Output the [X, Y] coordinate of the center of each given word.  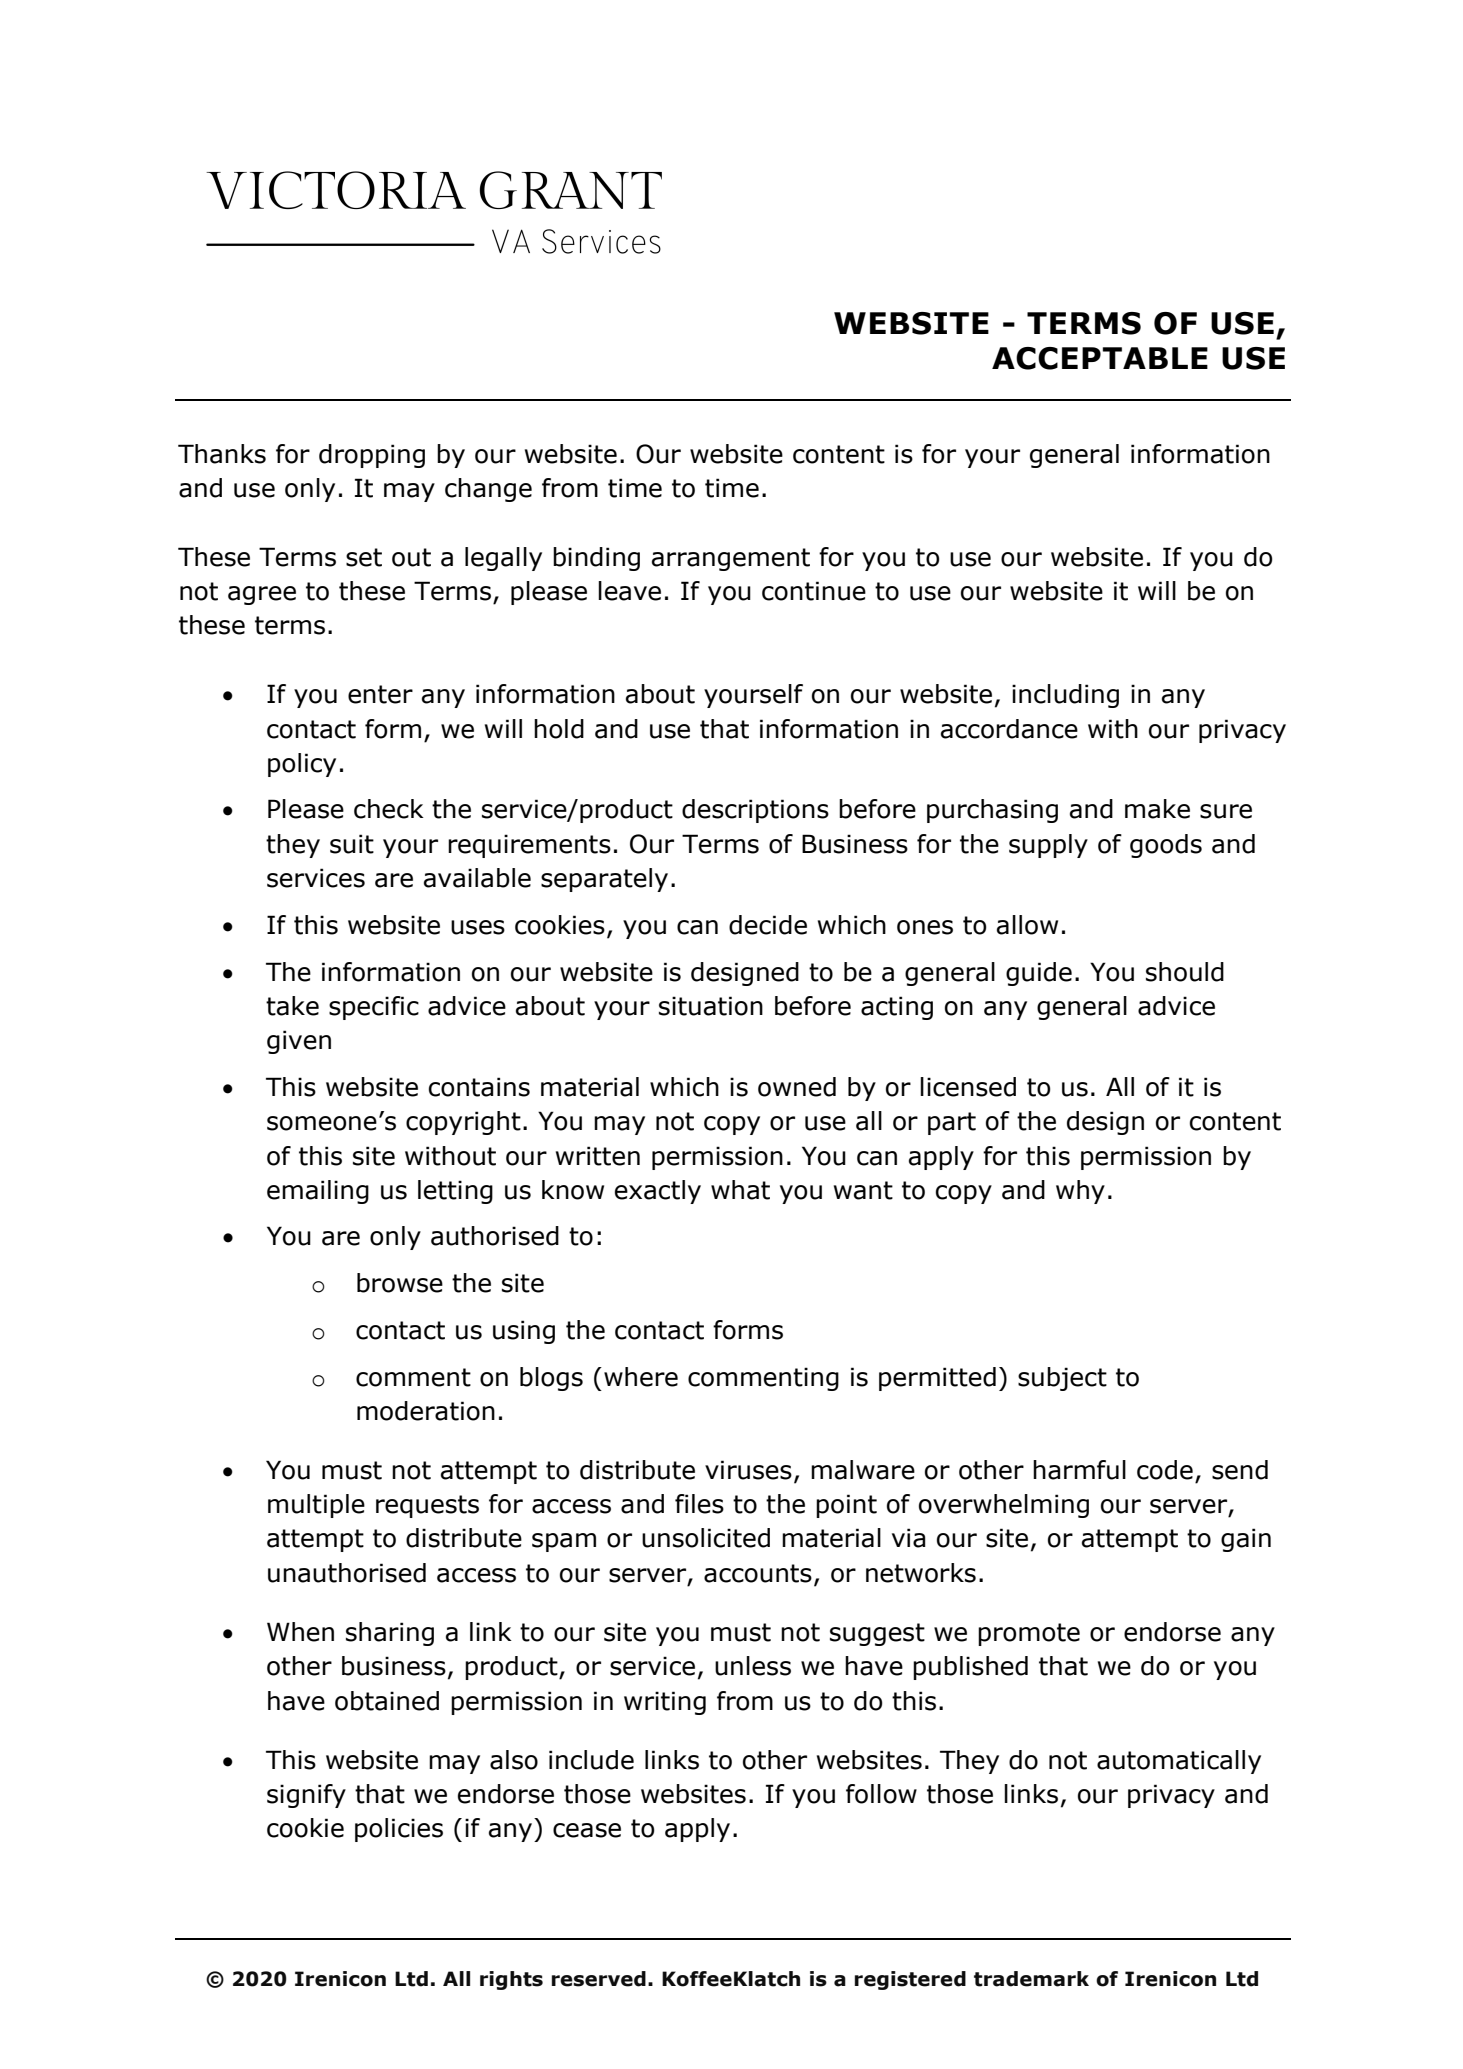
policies [399, 1830]
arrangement [731, 559]
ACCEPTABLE [1100, 358]
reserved [599, 1979]
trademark [1031, 1979]
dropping [372, 456]
